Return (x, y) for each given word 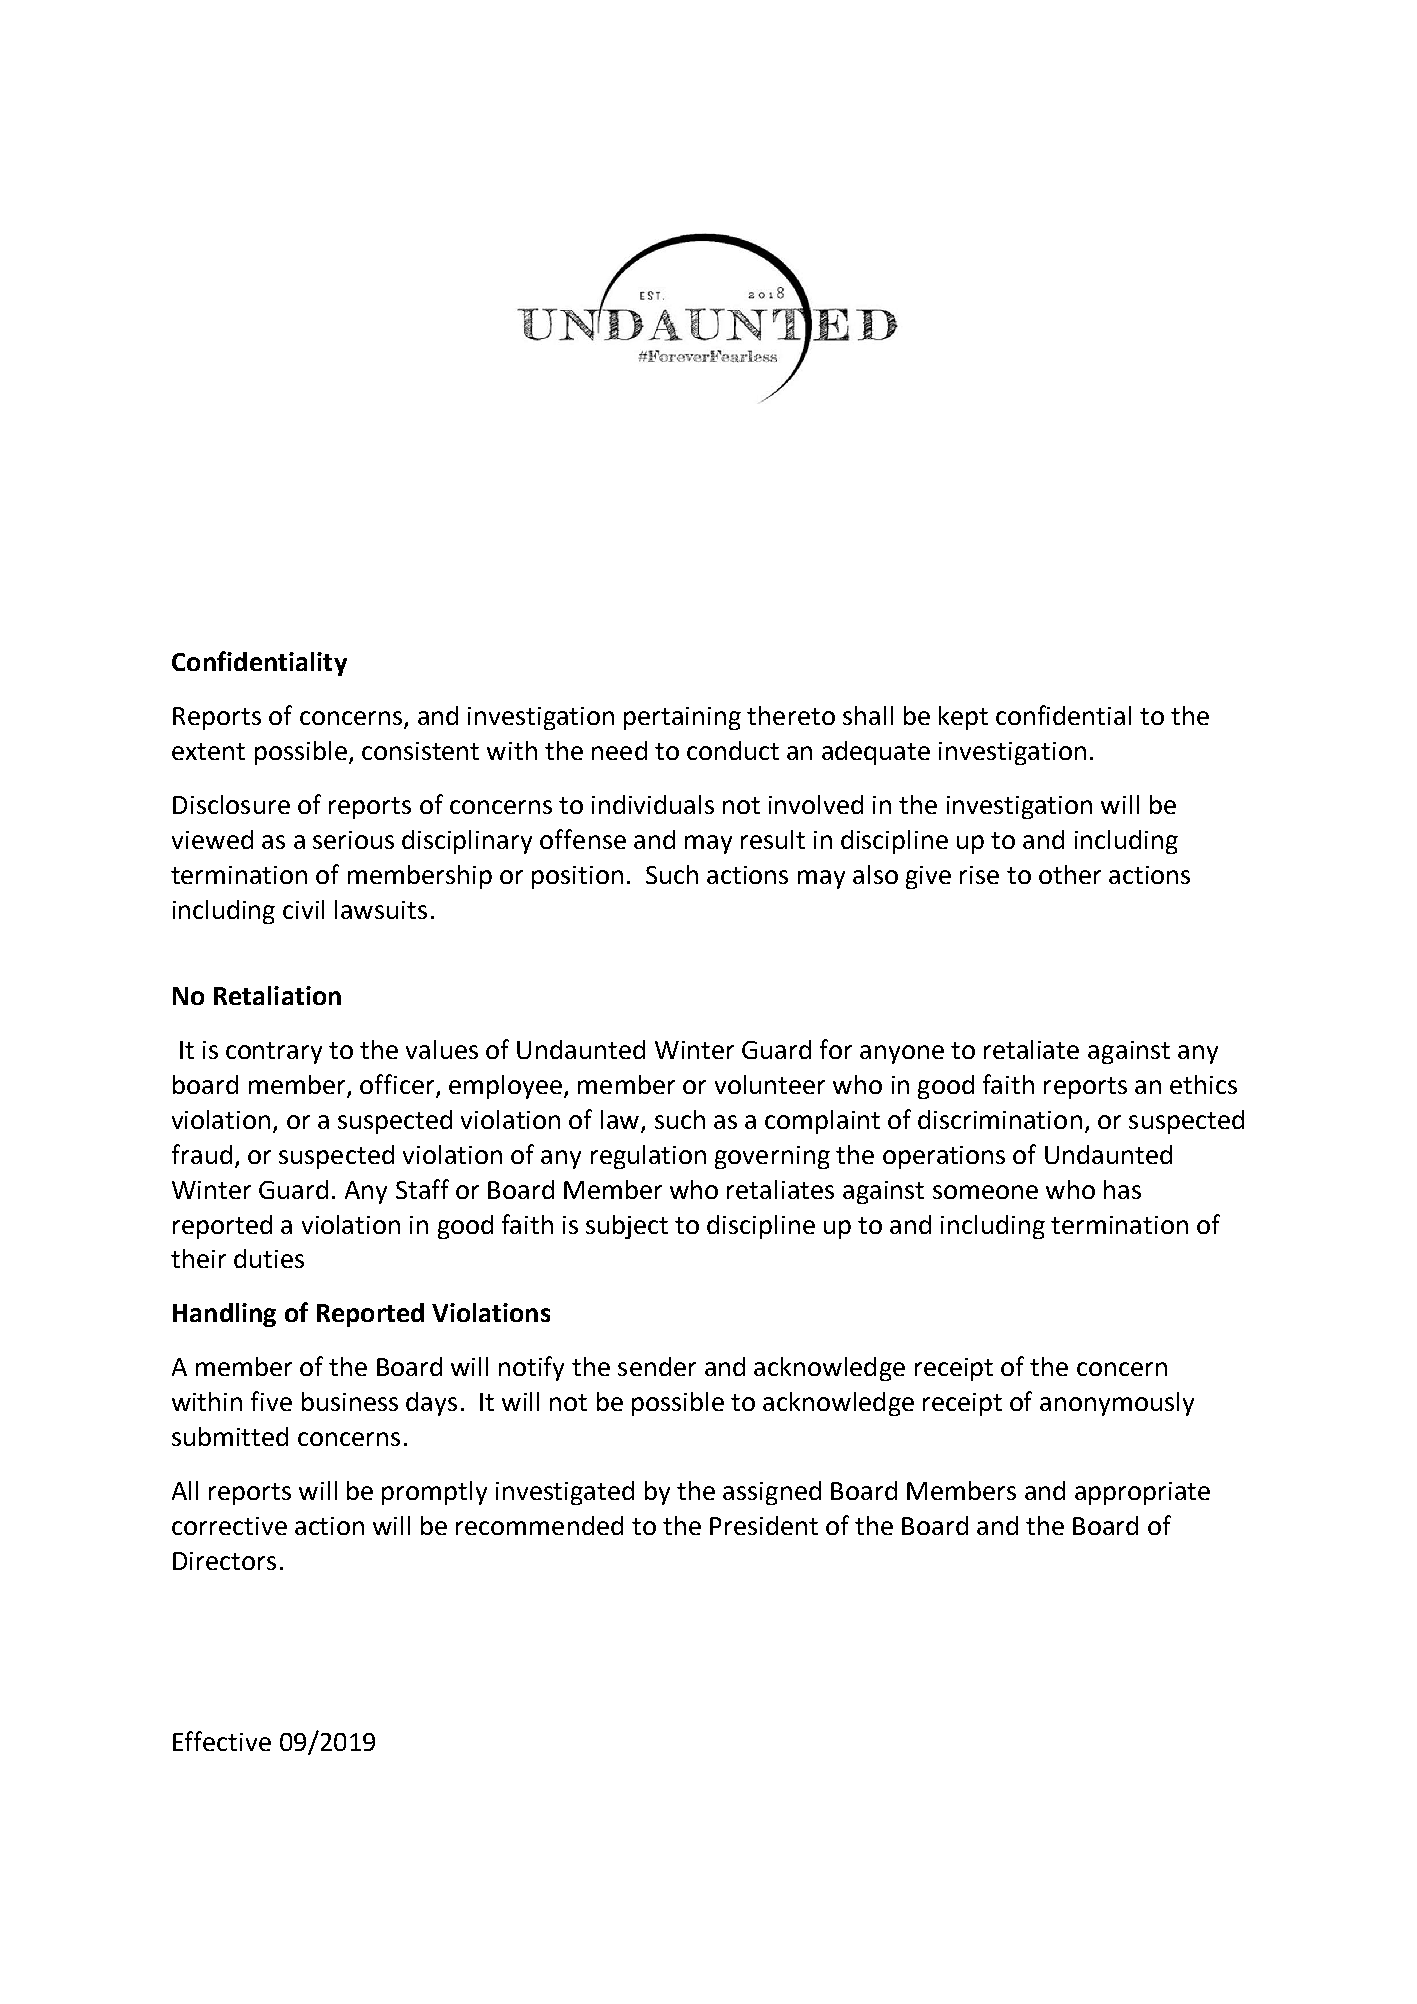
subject (627, 1227)
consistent (420, 751)
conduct (733, 750)
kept (963, 718)
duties (269, 1258)
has (1122, 1189)
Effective (222, 1741)
